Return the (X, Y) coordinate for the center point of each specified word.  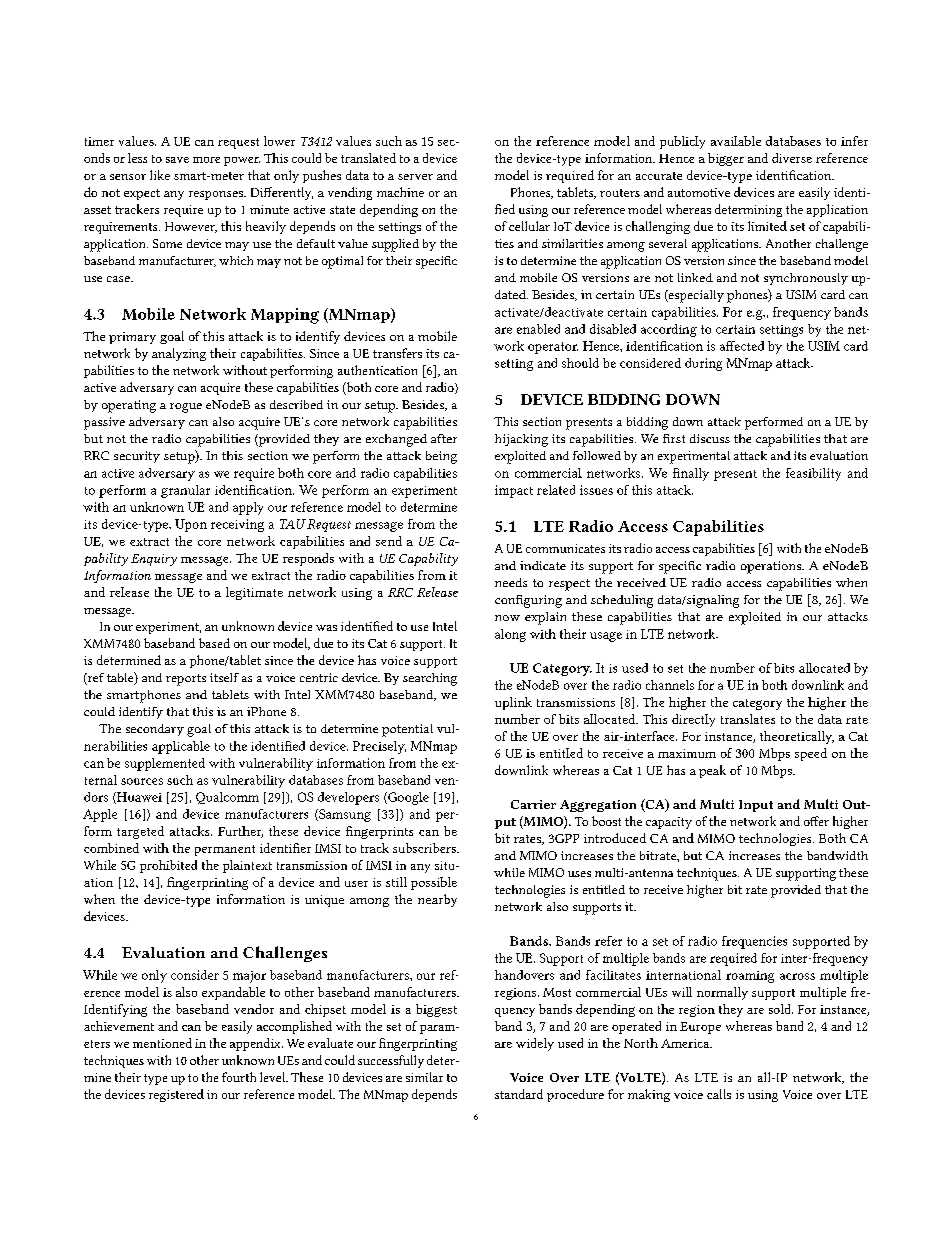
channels (670, 685)
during (703, 364)
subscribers (425, 848)
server (415, 177)
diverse (792, 158)
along (510, 635)
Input (756, 806)
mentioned (162, 1043)
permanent (225, 850)
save (177, 160)
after (444, 438)
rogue (186, 408)
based (214, 643)
